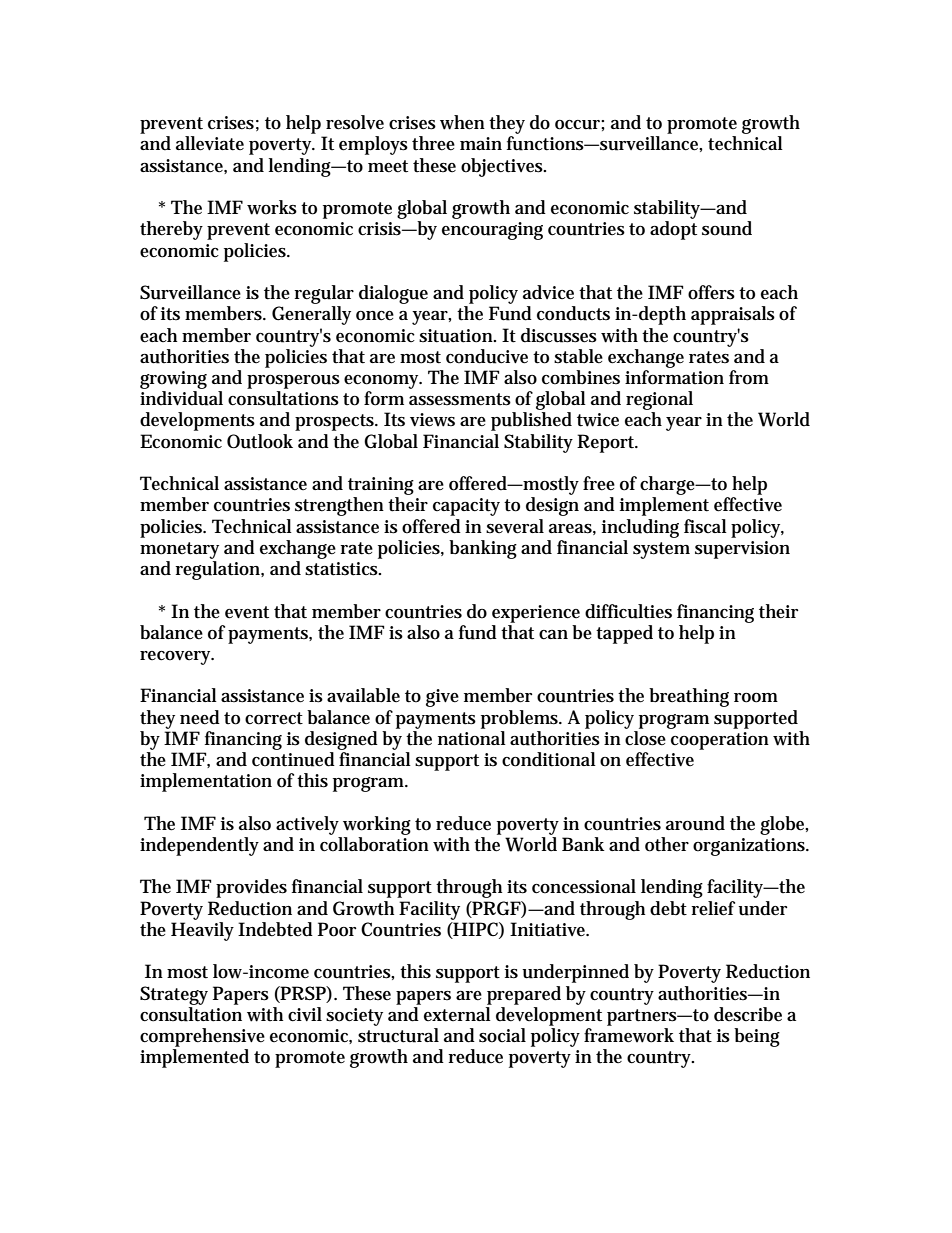 Image resolution: width=952 pixels, height=1233 pixels. Describe the element at coordinates (481, 143) in the screenshot. I see `main` at that location.
